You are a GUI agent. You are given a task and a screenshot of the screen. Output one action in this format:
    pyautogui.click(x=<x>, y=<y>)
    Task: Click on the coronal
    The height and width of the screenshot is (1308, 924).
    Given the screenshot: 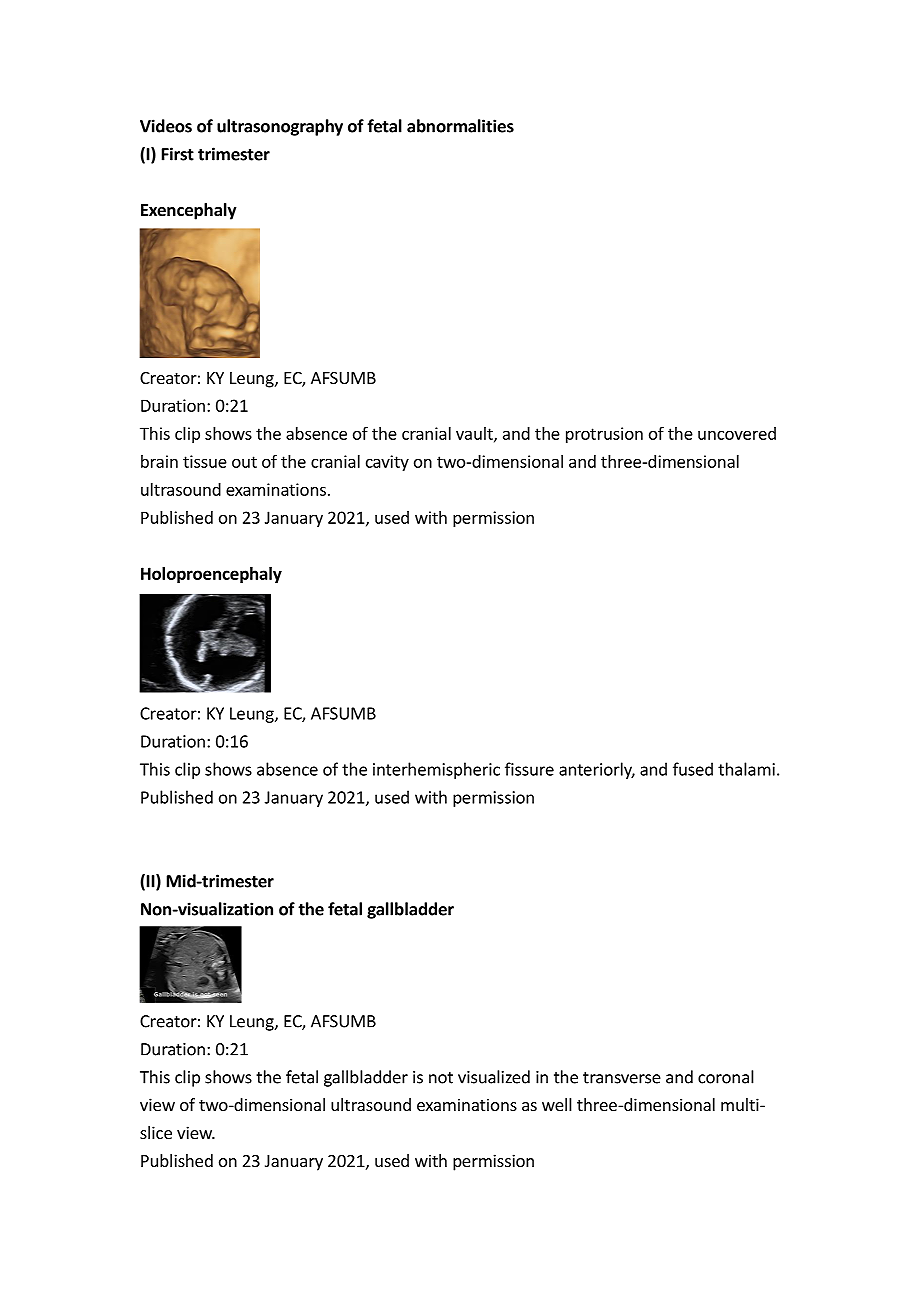 What is the action you would take?
    pyautogui.click(x=726, y=1077)
